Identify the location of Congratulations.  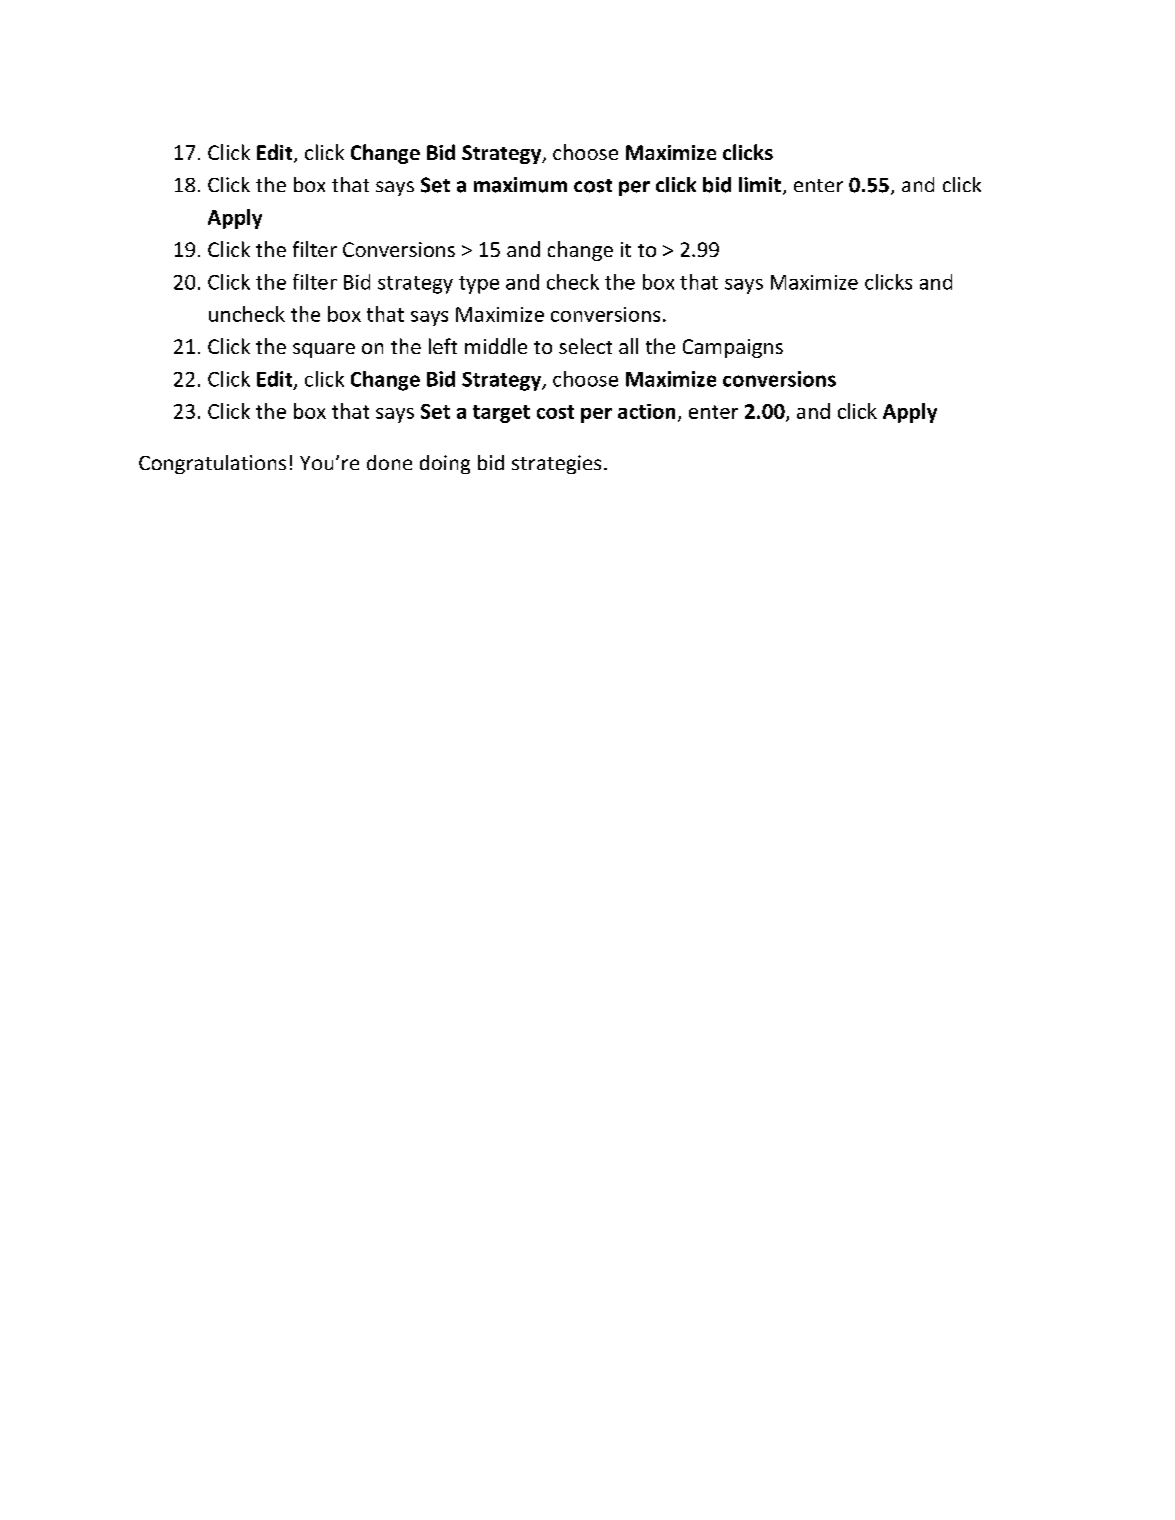
(212, 464).
